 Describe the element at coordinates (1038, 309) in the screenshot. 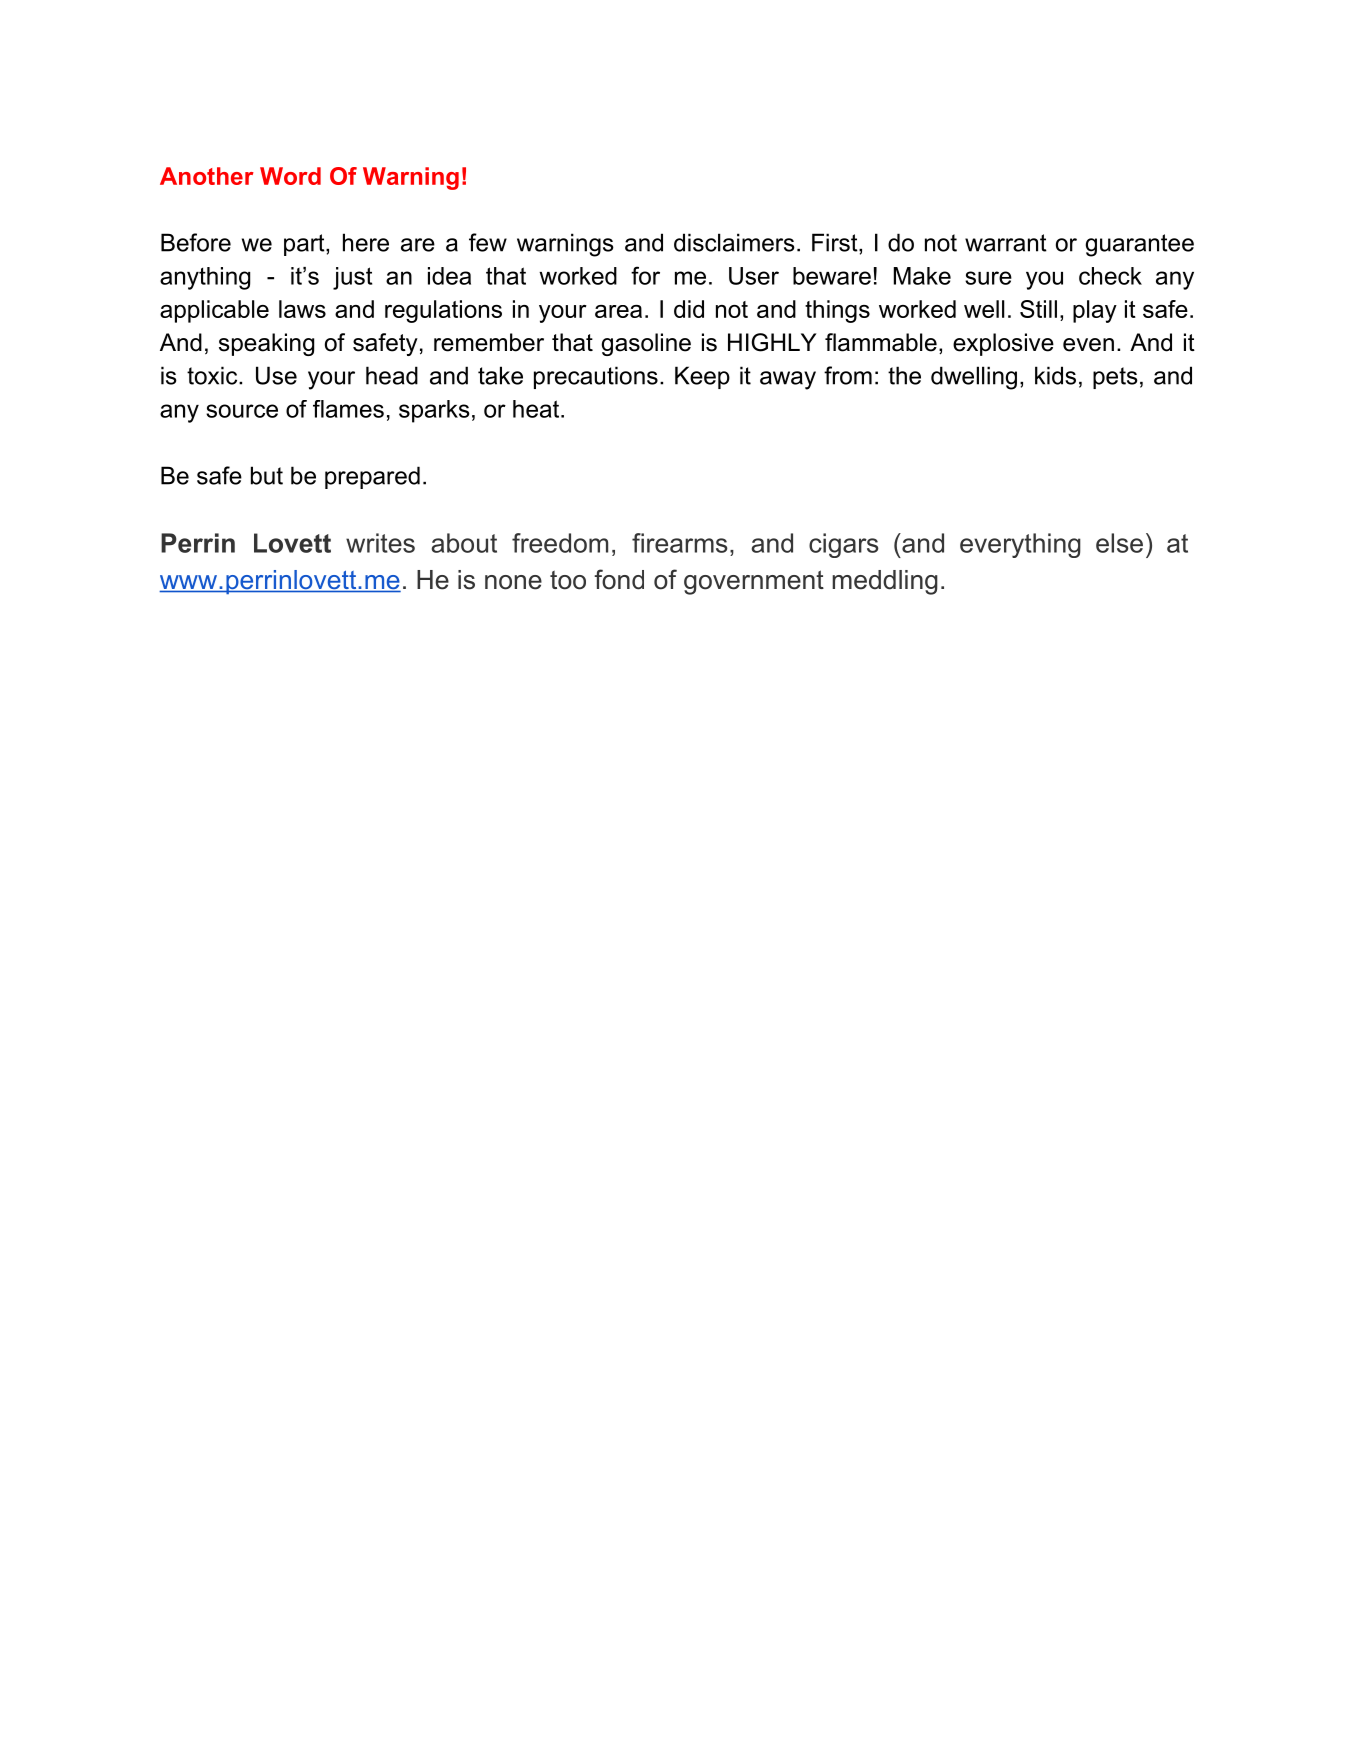

I see `Still` at that location.
